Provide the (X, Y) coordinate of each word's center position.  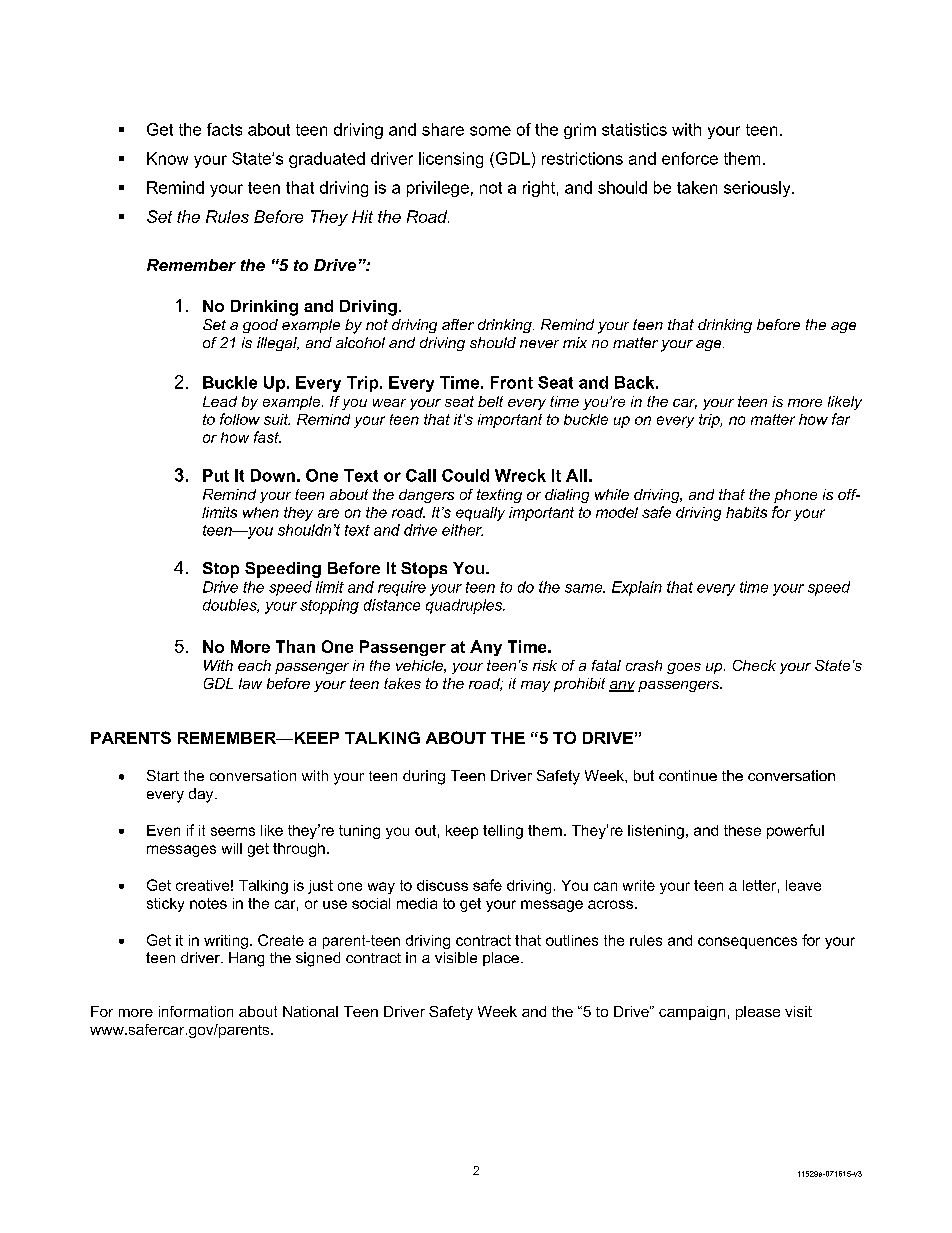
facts (224, 129)
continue (688, 775)
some (490, 131)
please (758, 1013)
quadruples (465, 606)
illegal (278, 344)
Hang (246, 959)
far (841, 419)
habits (746, 512)
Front (512, 382)
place (501, 959)
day (202, 795)
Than (295, 646)
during (424, 777)
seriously (758, 189)
